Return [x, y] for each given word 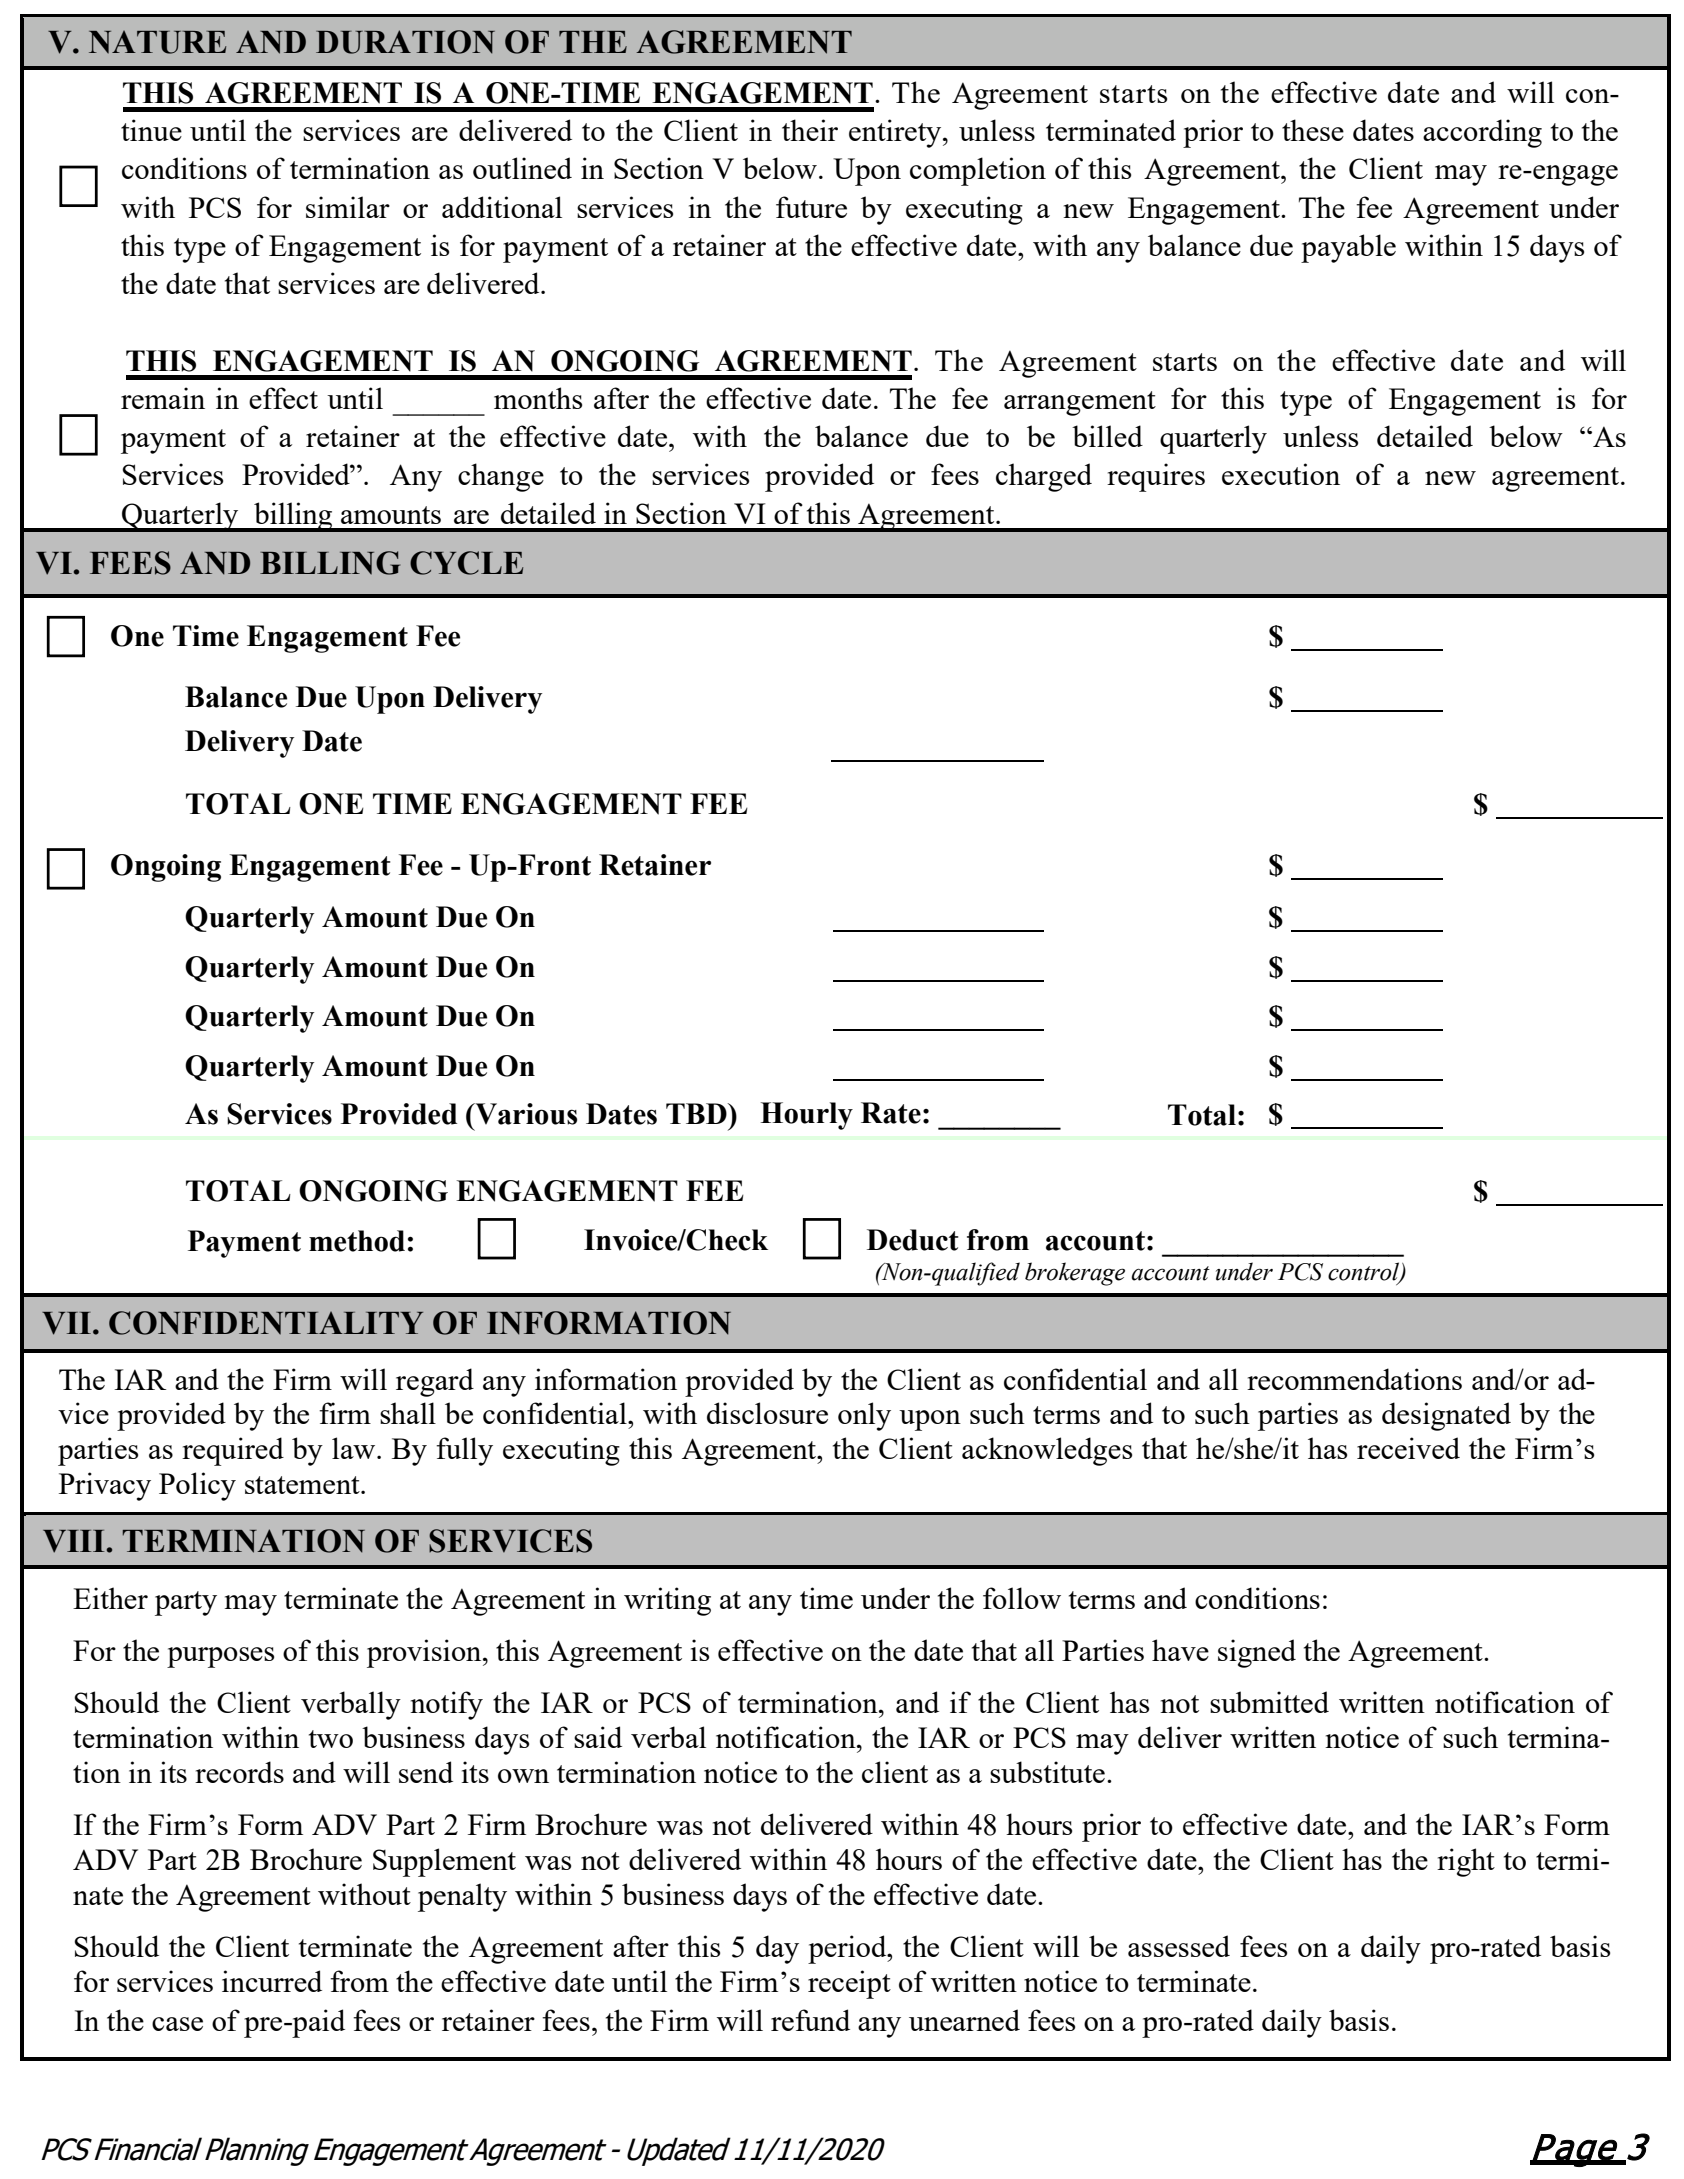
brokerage [1075, 1274]
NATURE [157, 42]
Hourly [806, 1116]
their [810, 130]
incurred [272, 1981]
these [1313, 130]
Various [525, 1114]
